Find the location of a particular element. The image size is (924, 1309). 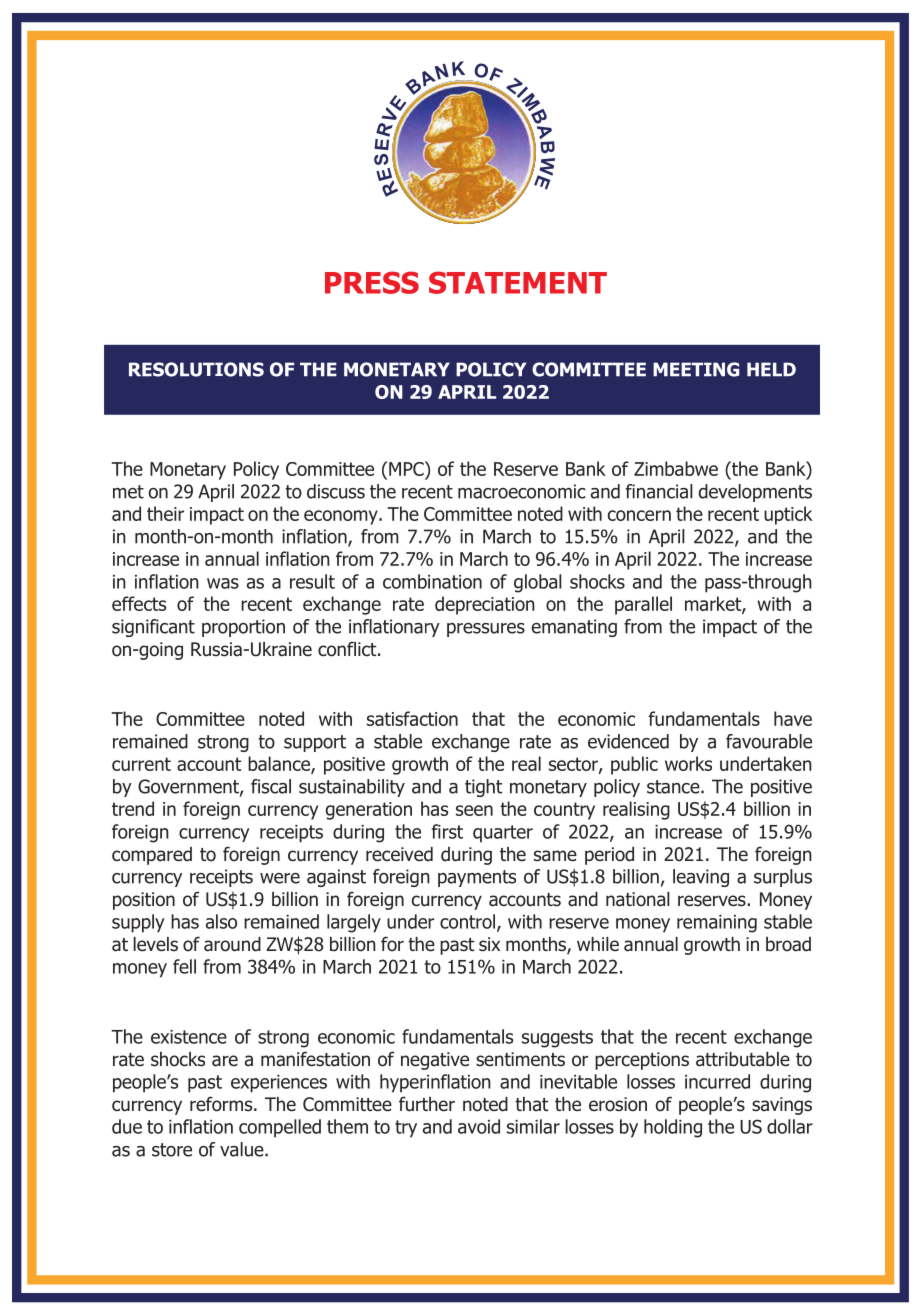

satisfaction is located at coordinates (412, 718).
